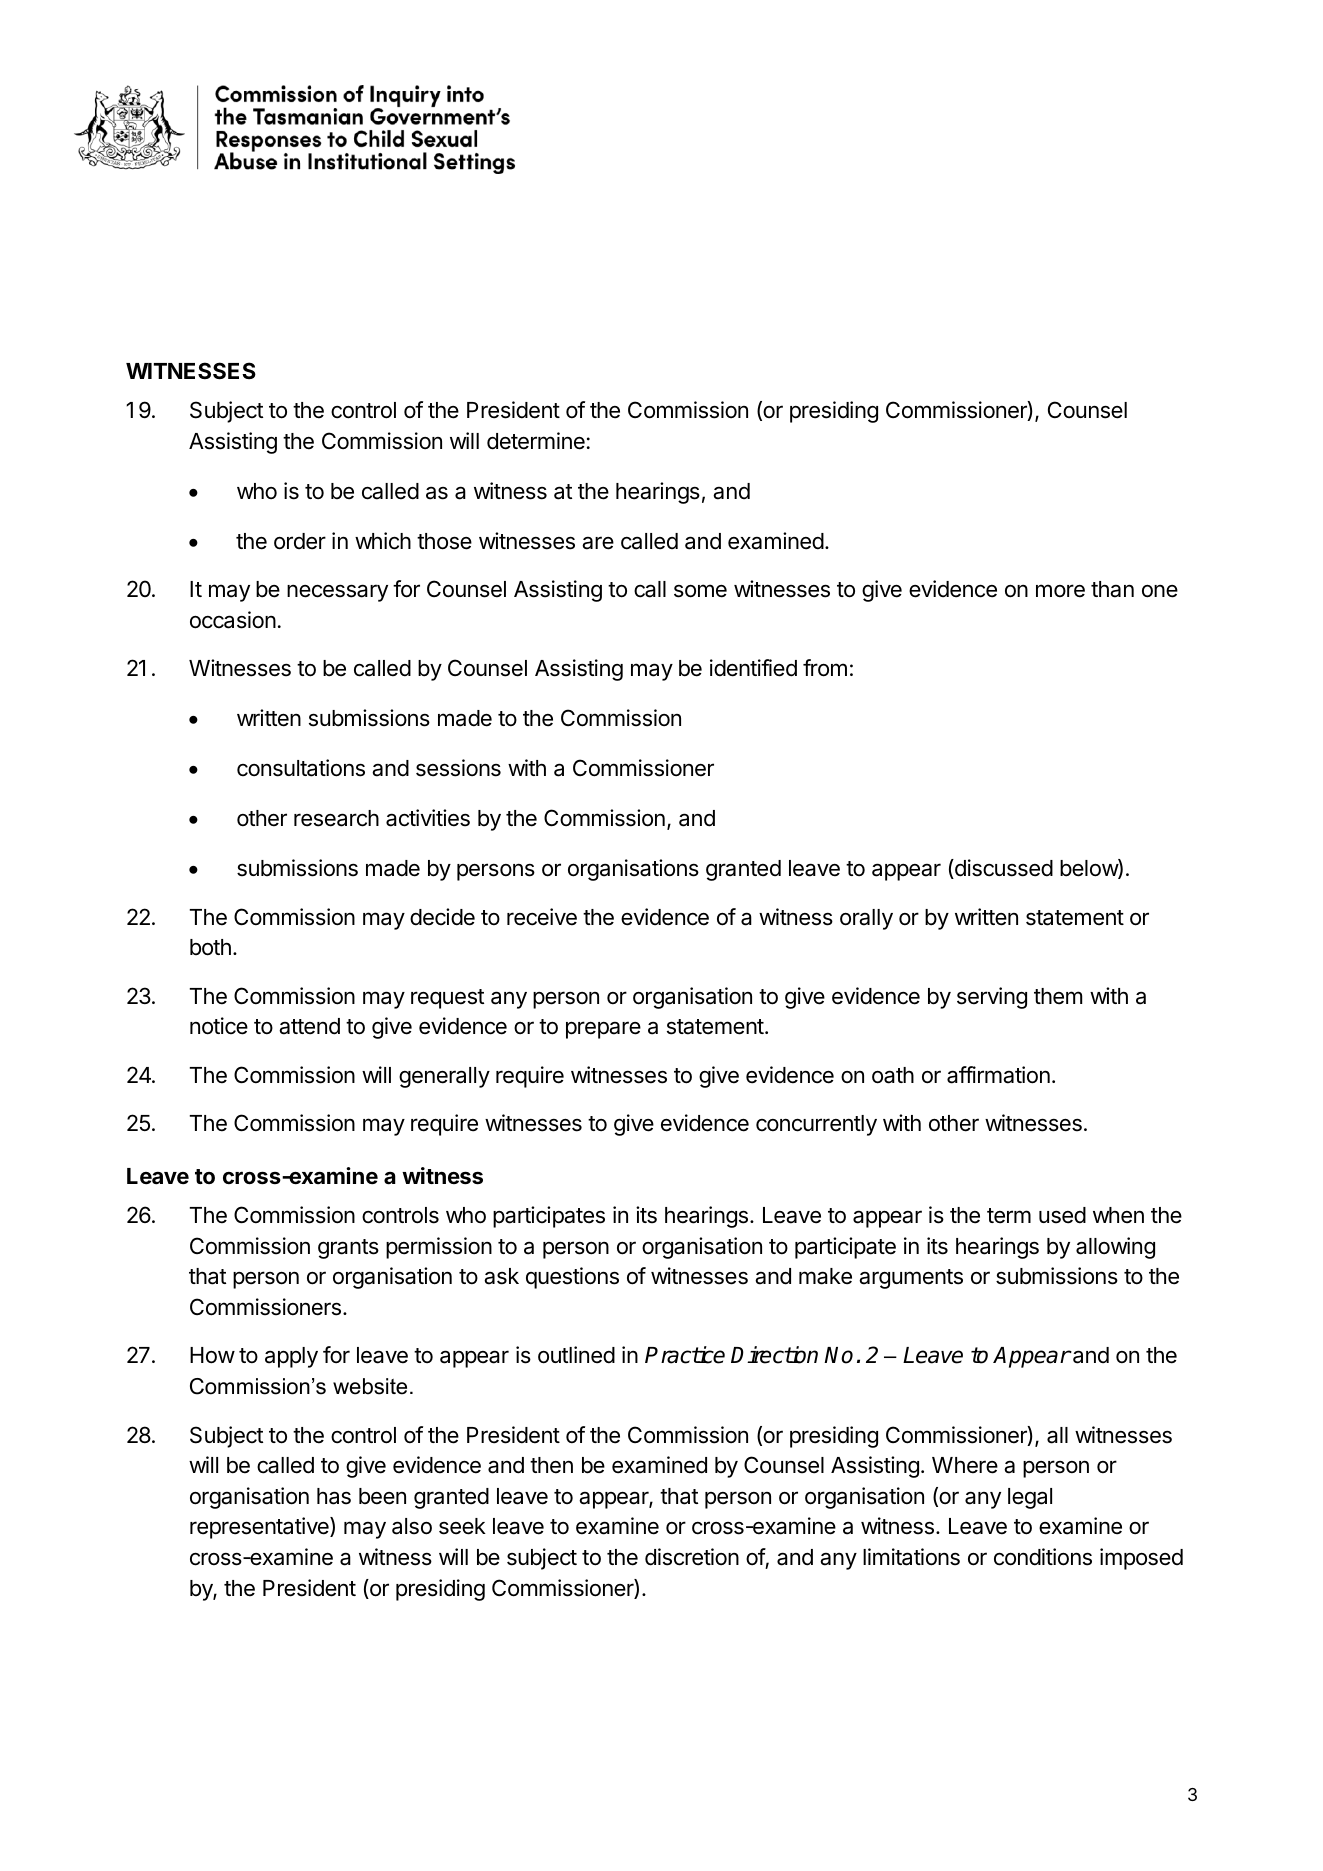  I want to click on grants, so click(348, 1249).
